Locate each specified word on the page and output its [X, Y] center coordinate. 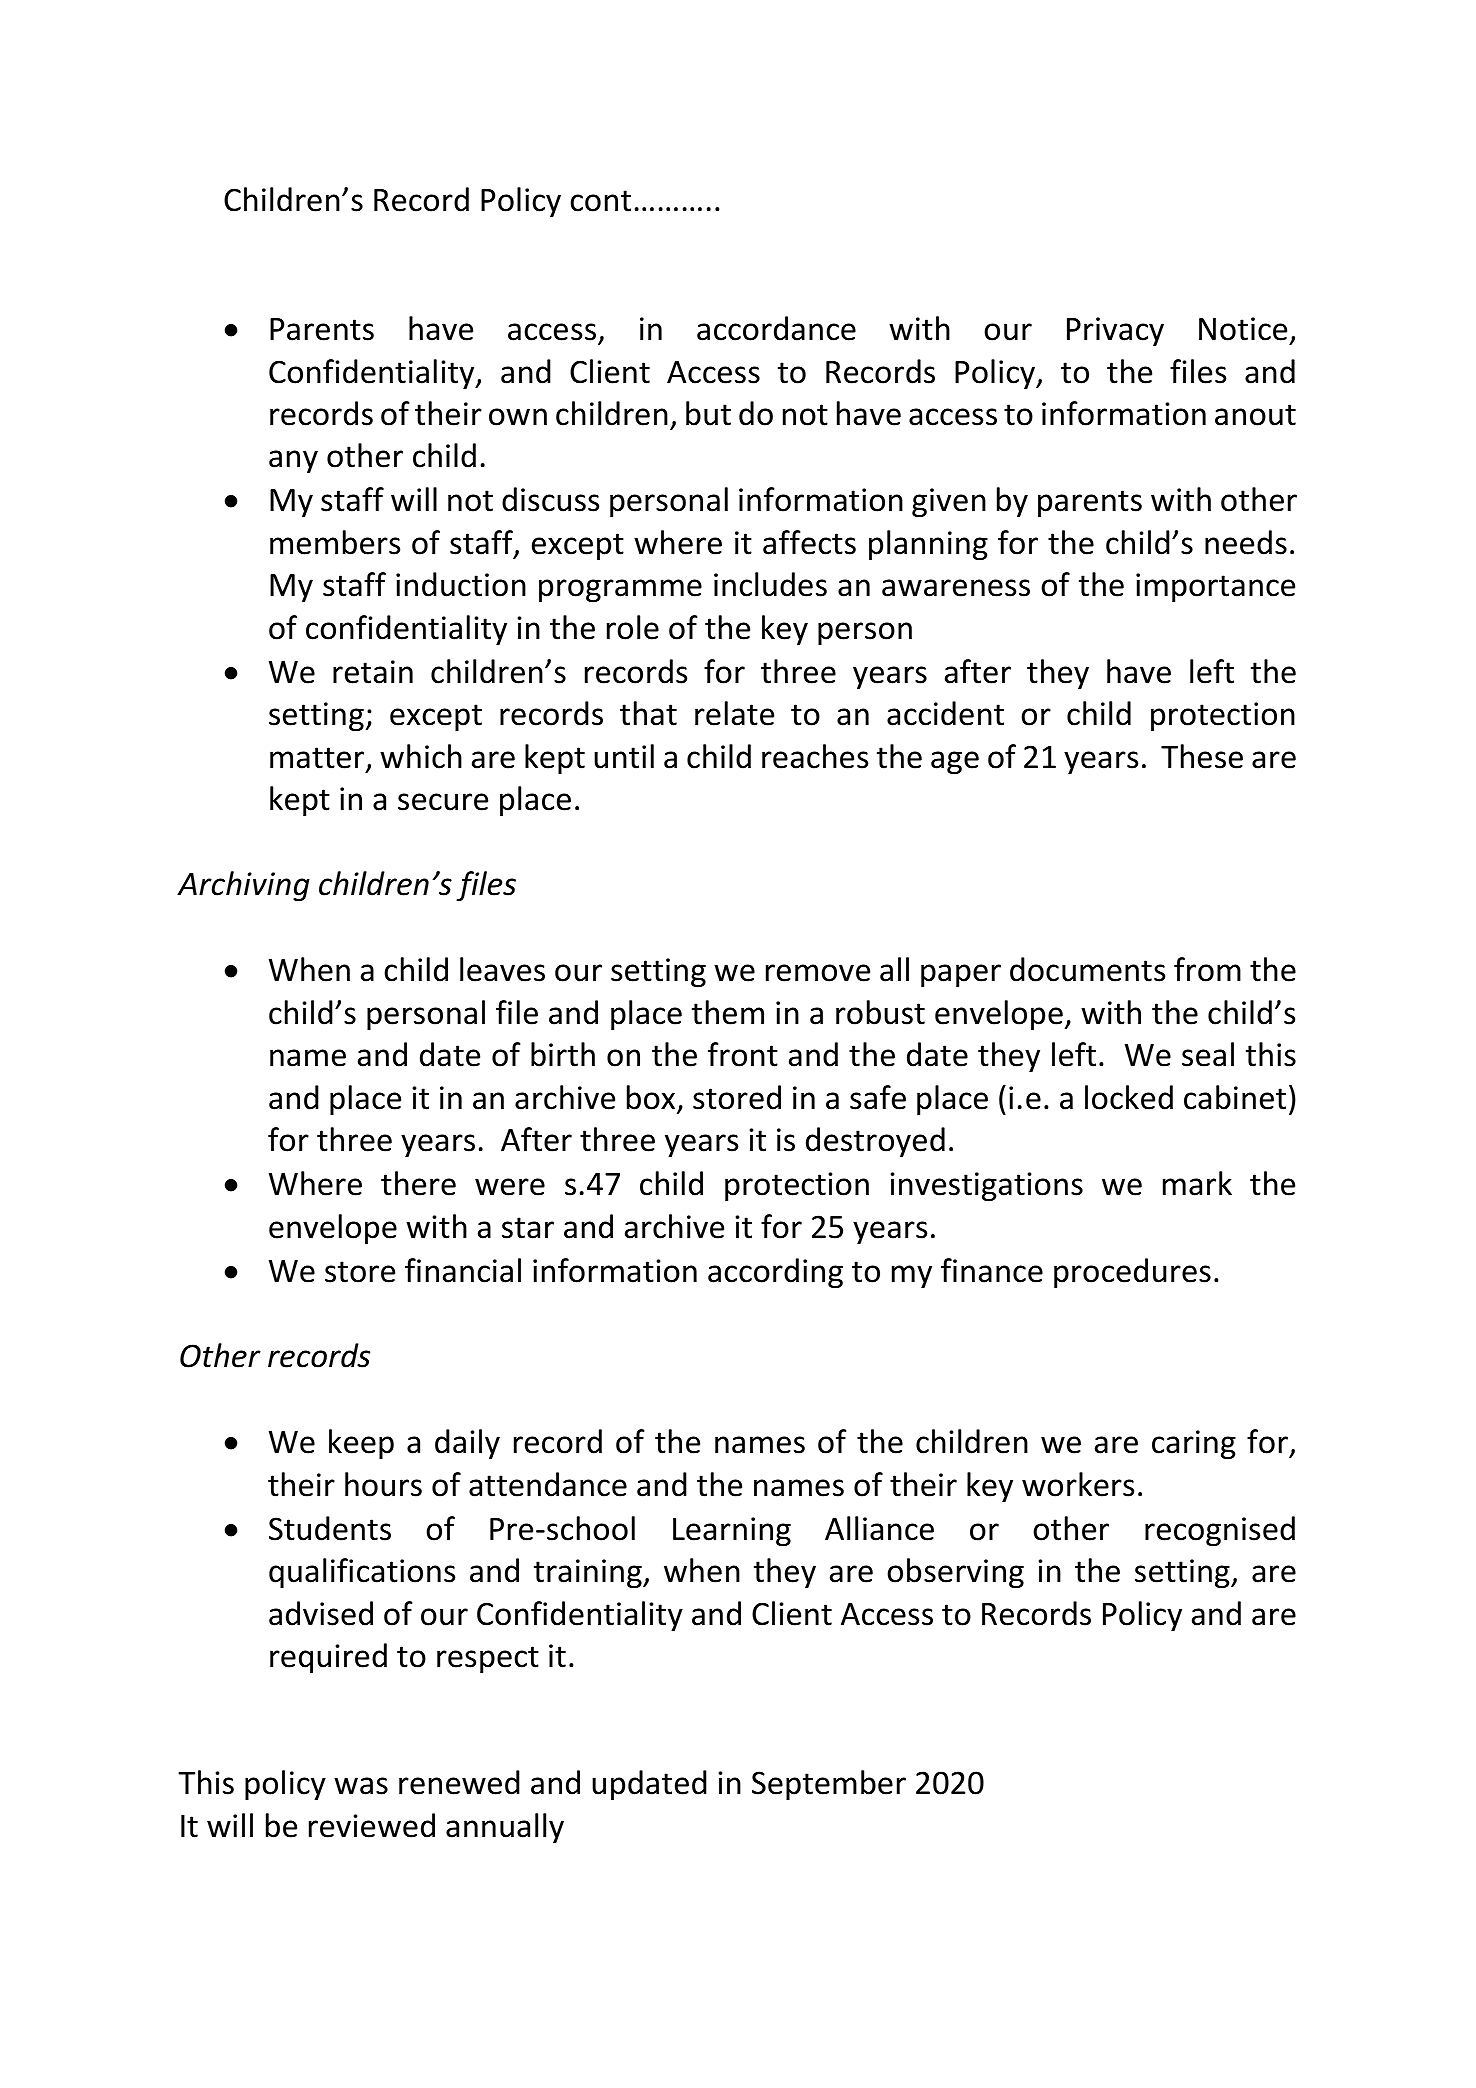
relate [734, 713]
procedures [1132, 1273]
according [775, 1273]
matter [318, 759]
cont [600, 201]
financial [463, 1270]
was [361, 1786]
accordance [776, 328]
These [1202, 756]
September [829, 1785]
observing [955, 1573]
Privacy [1115, 331]
